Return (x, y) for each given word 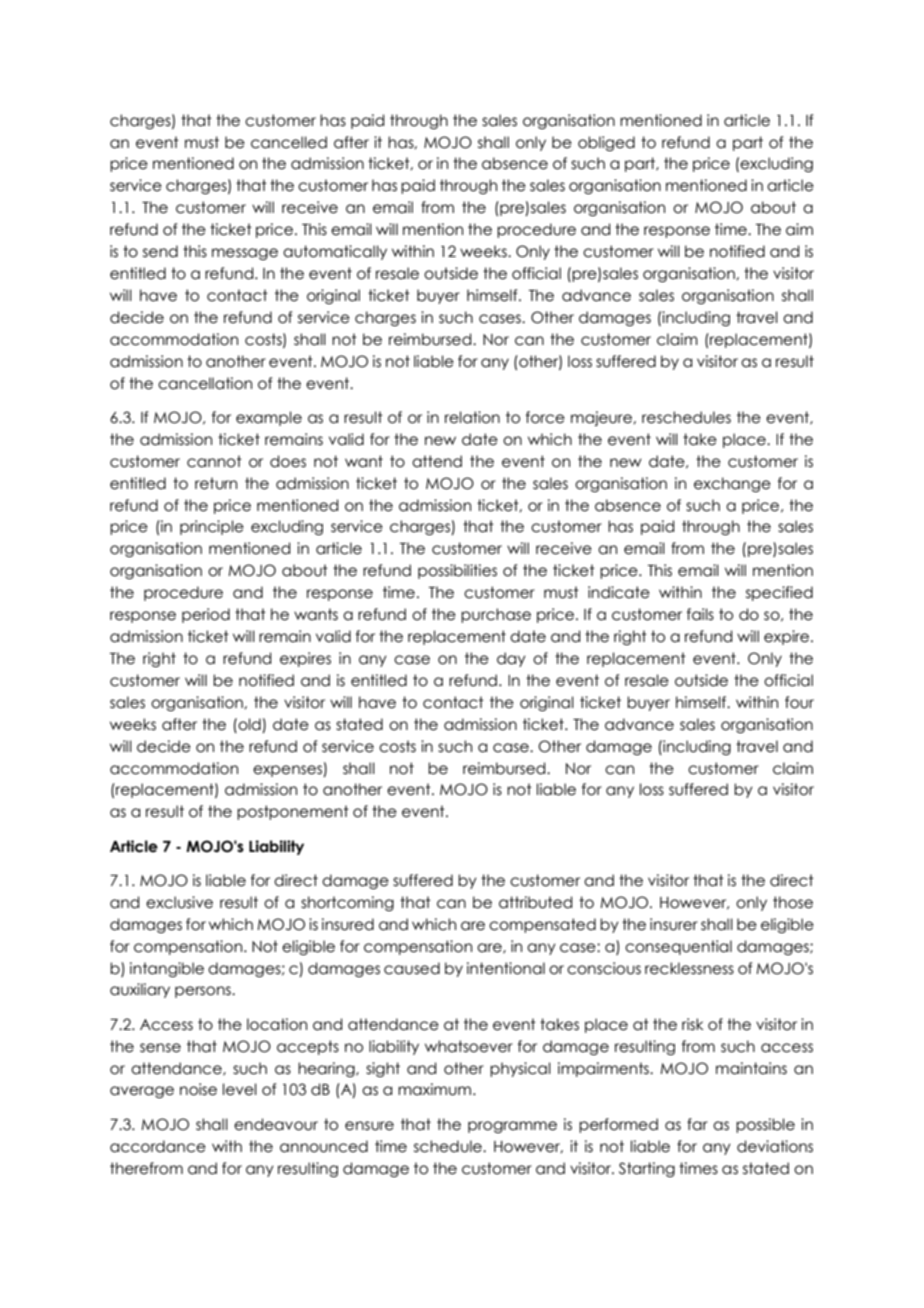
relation (472, 417)
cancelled (289, 142)
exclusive (179, 902)
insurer (674, 924)
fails (700, 614)
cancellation (205, 383)
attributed (535, 902)
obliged (606, 143)
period (206, 615)
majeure (602, 418)
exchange (732, 484)
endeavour (276, 1124)
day (511, 659)
